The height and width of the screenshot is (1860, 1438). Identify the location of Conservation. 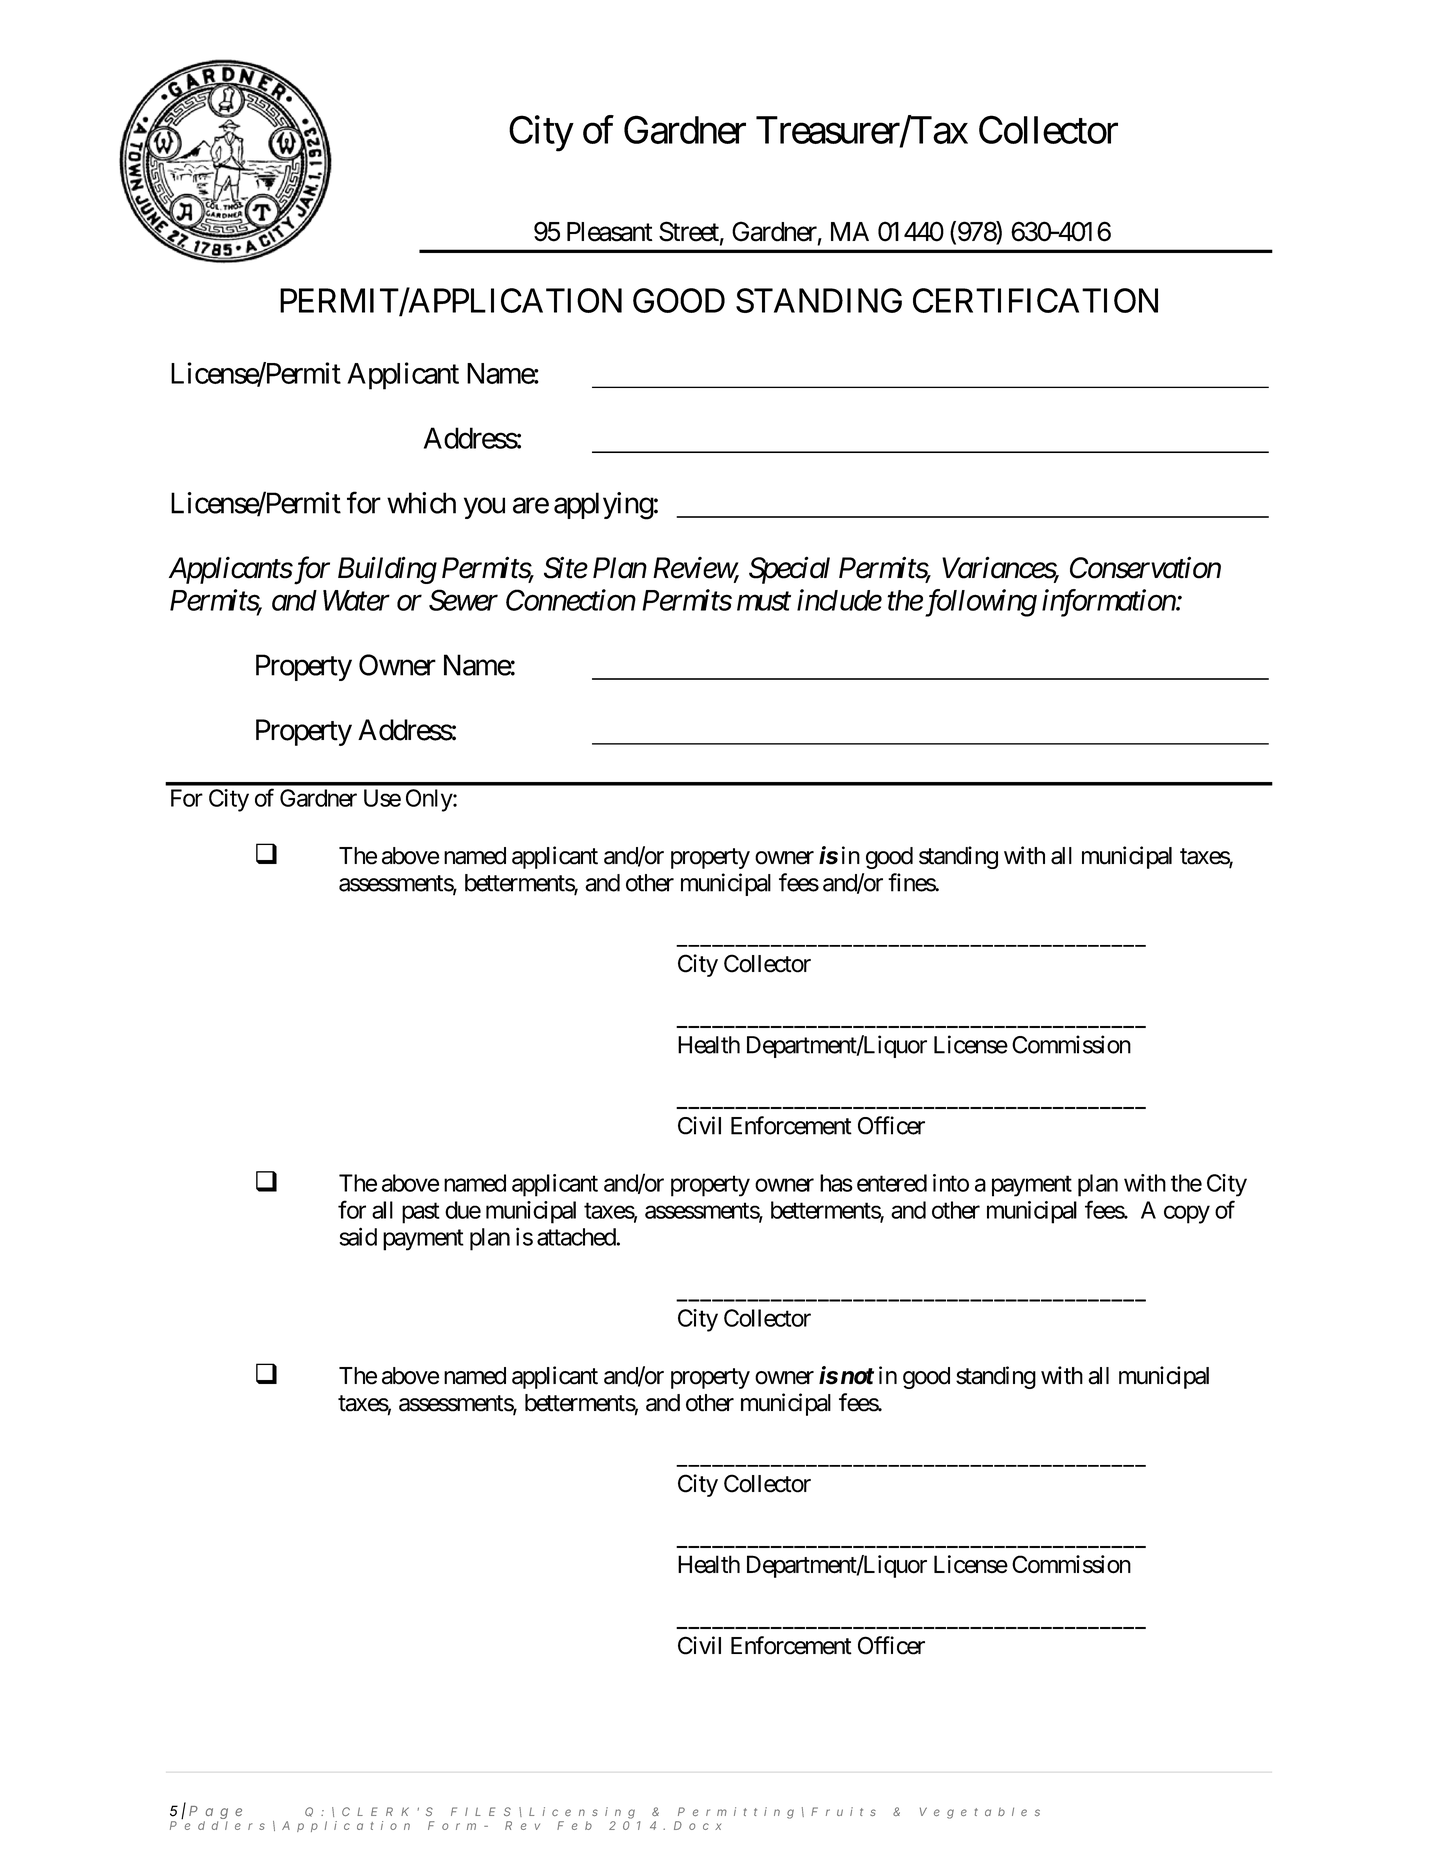
(1145, 568).
